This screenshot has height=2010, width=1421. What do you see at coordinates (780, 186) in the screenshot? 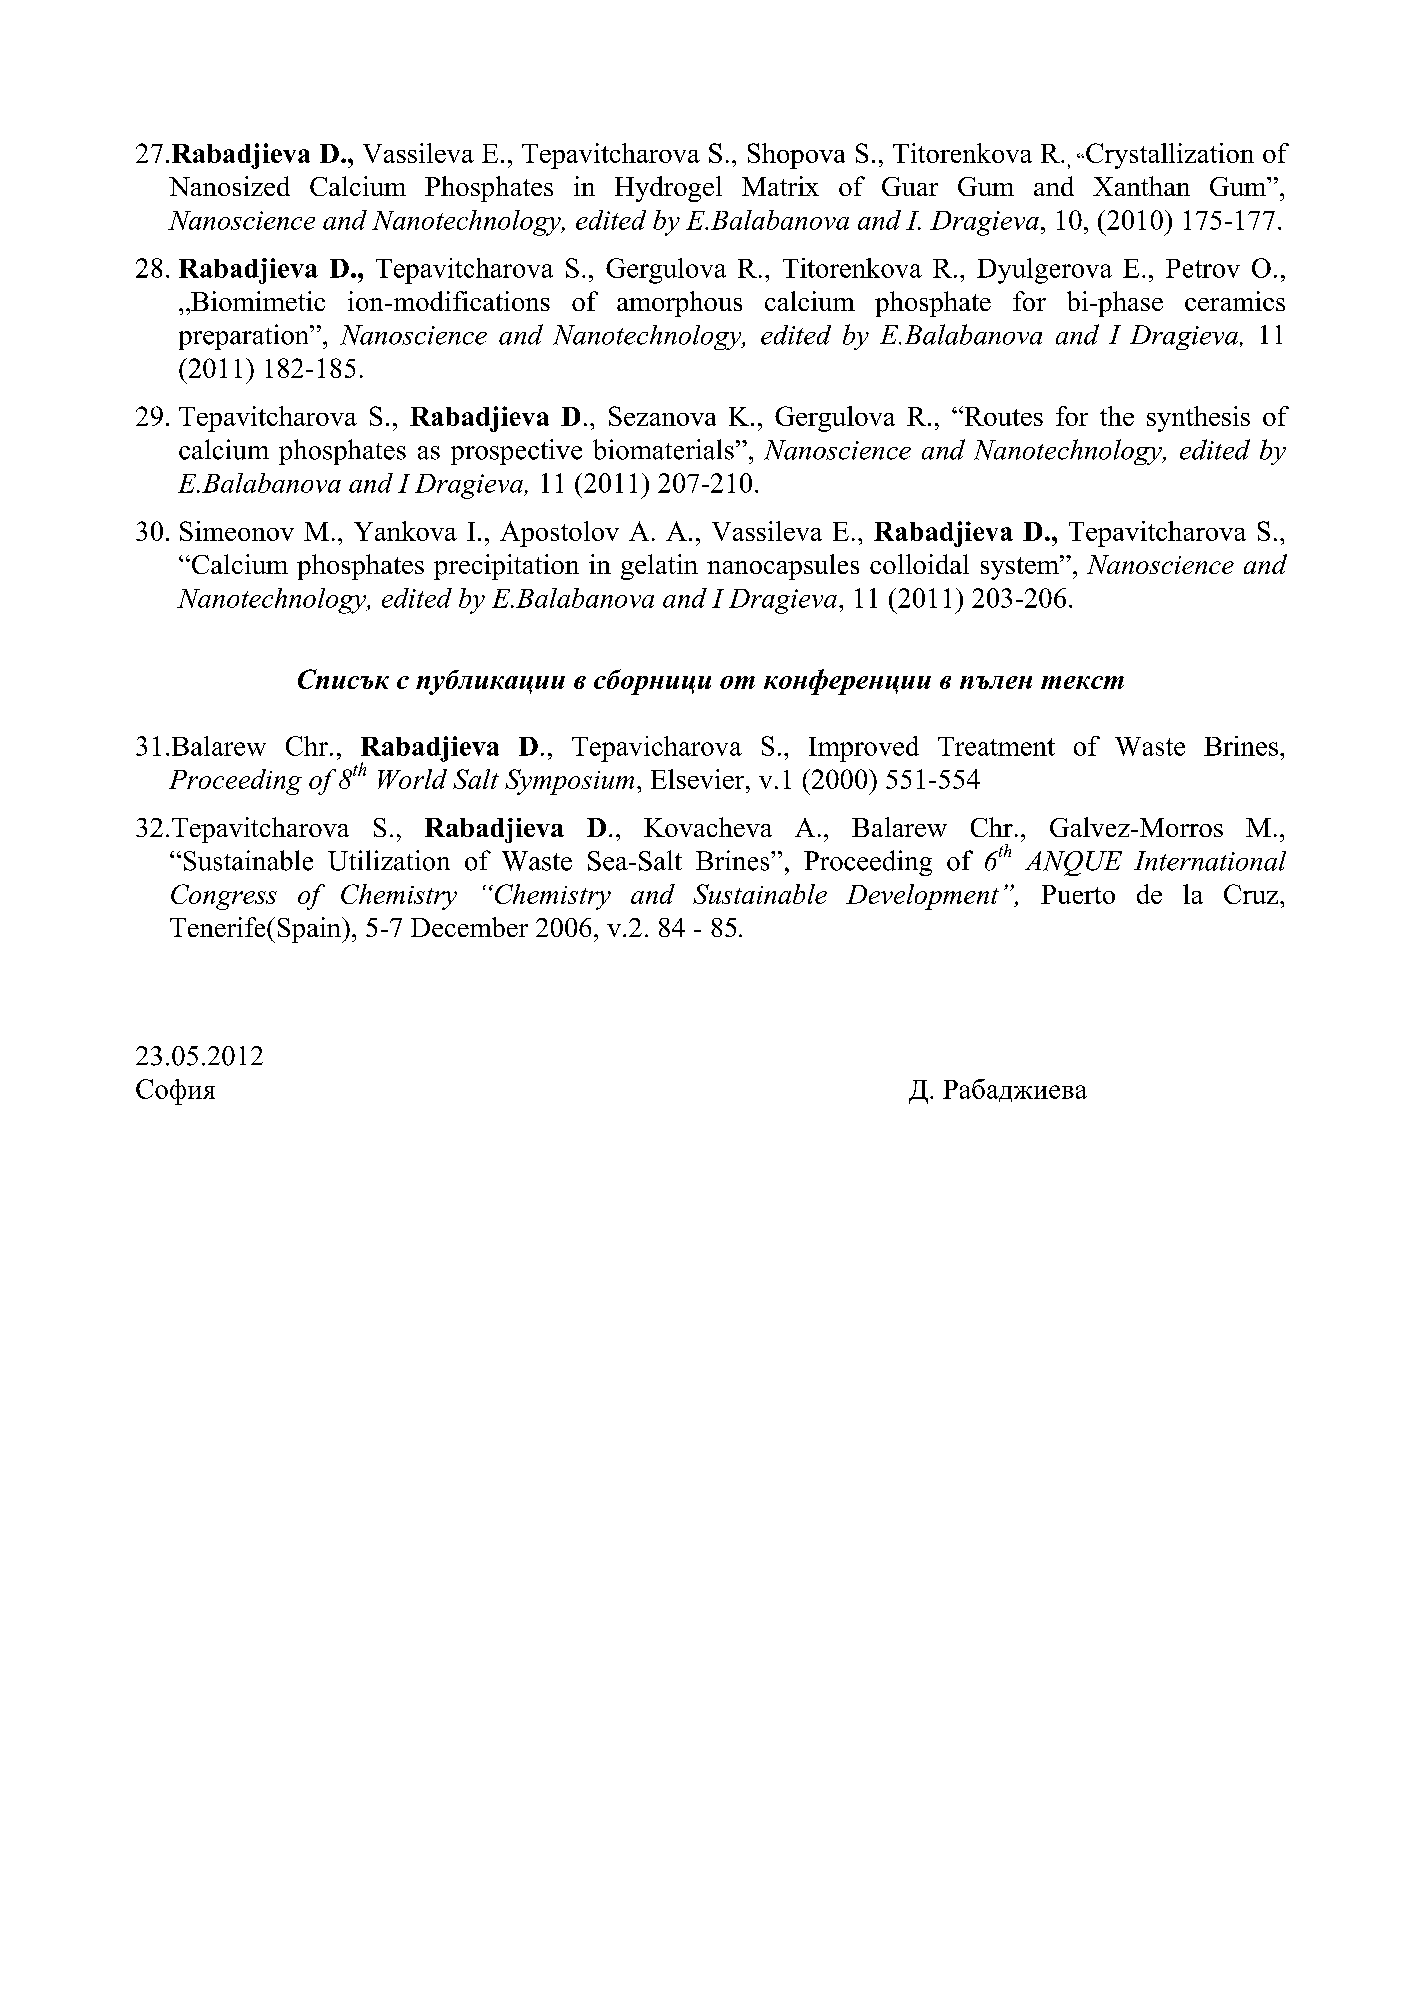
I see `Matrix` at bounding box center [780, 186].
